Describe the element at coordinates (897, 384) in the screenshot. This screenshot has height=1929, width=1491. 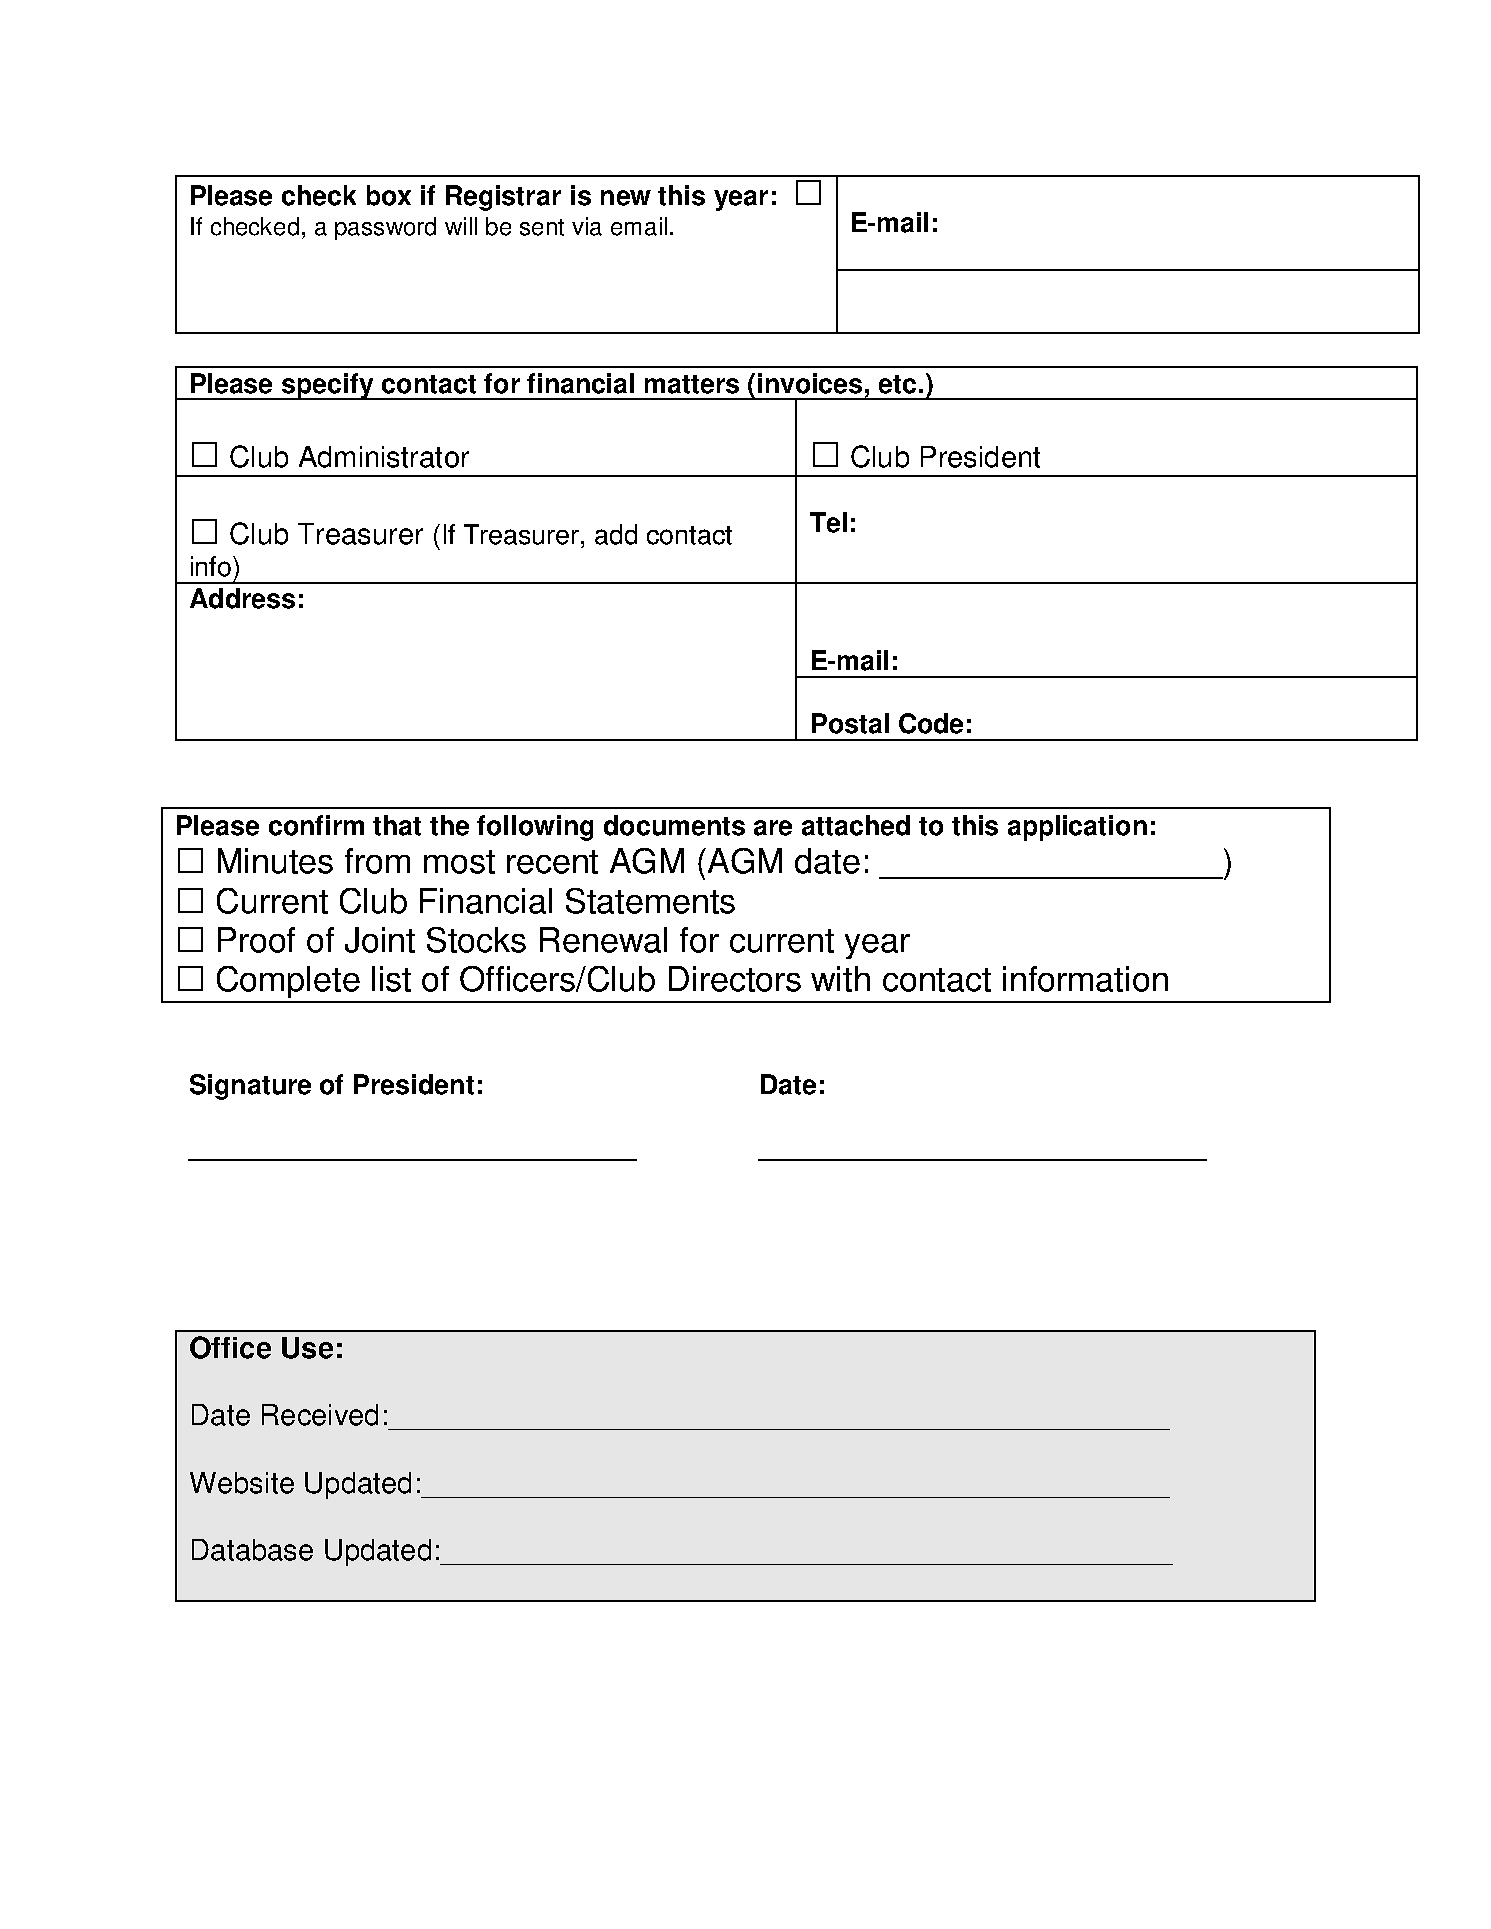
I see `etc` at that location.
